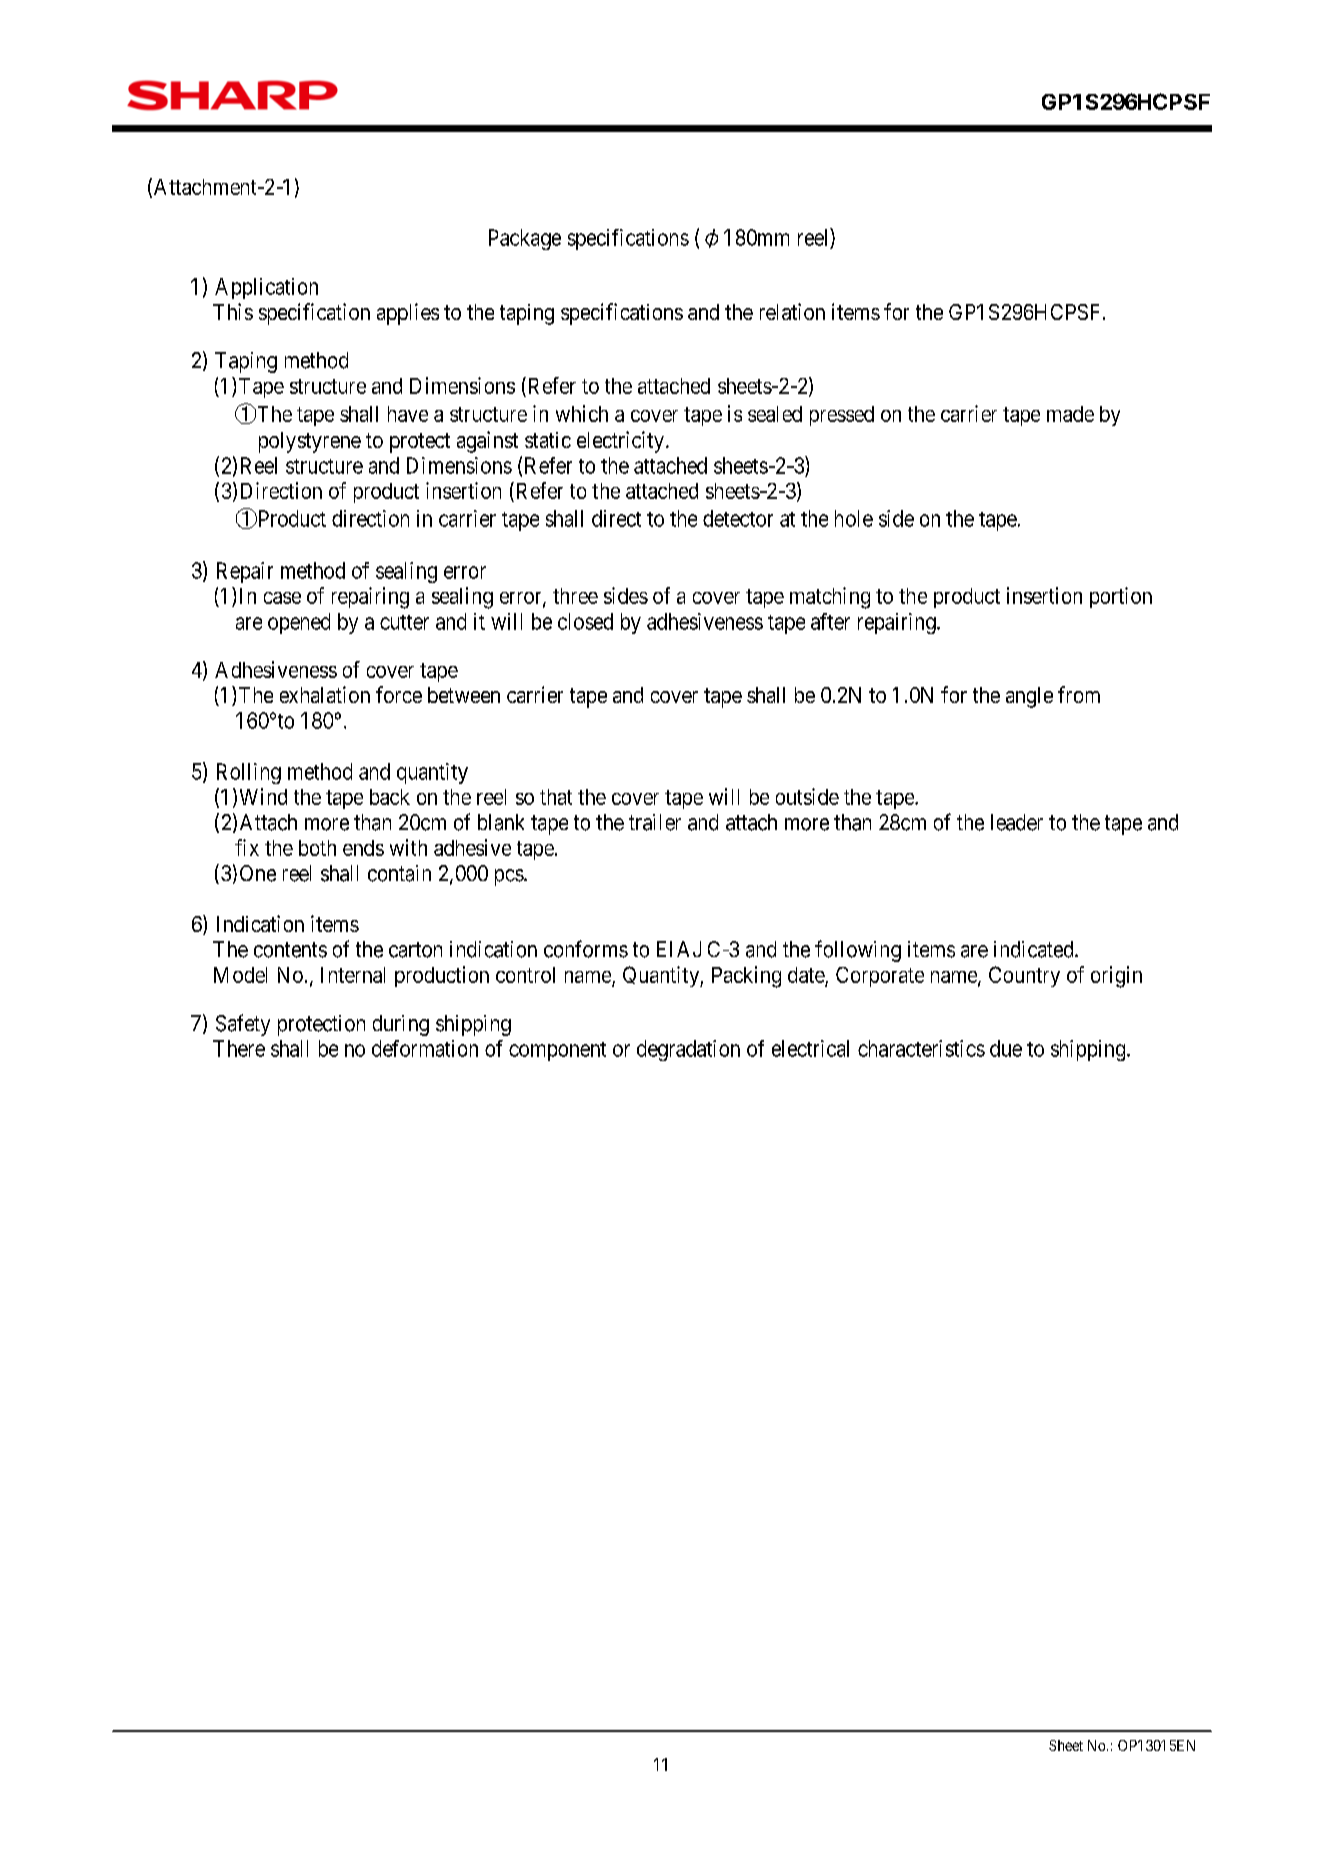 The height and width of the document is (1863, 1318). What do you see at coordinates (266, 288) in the document?
I see `Application` at bounding box center [266, 288].
